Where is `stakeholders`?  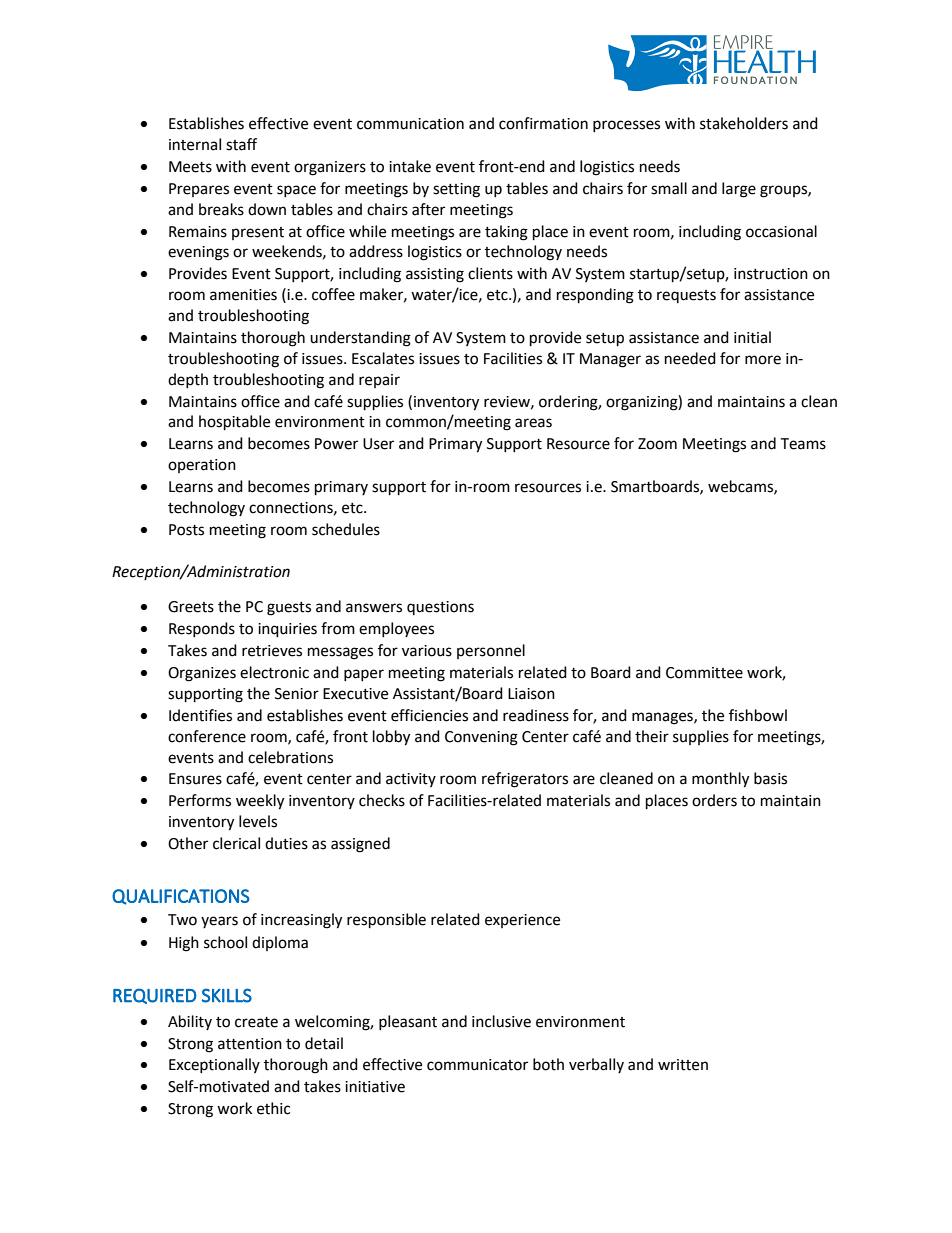
stakeholders is located at coordinates (744, 123).
